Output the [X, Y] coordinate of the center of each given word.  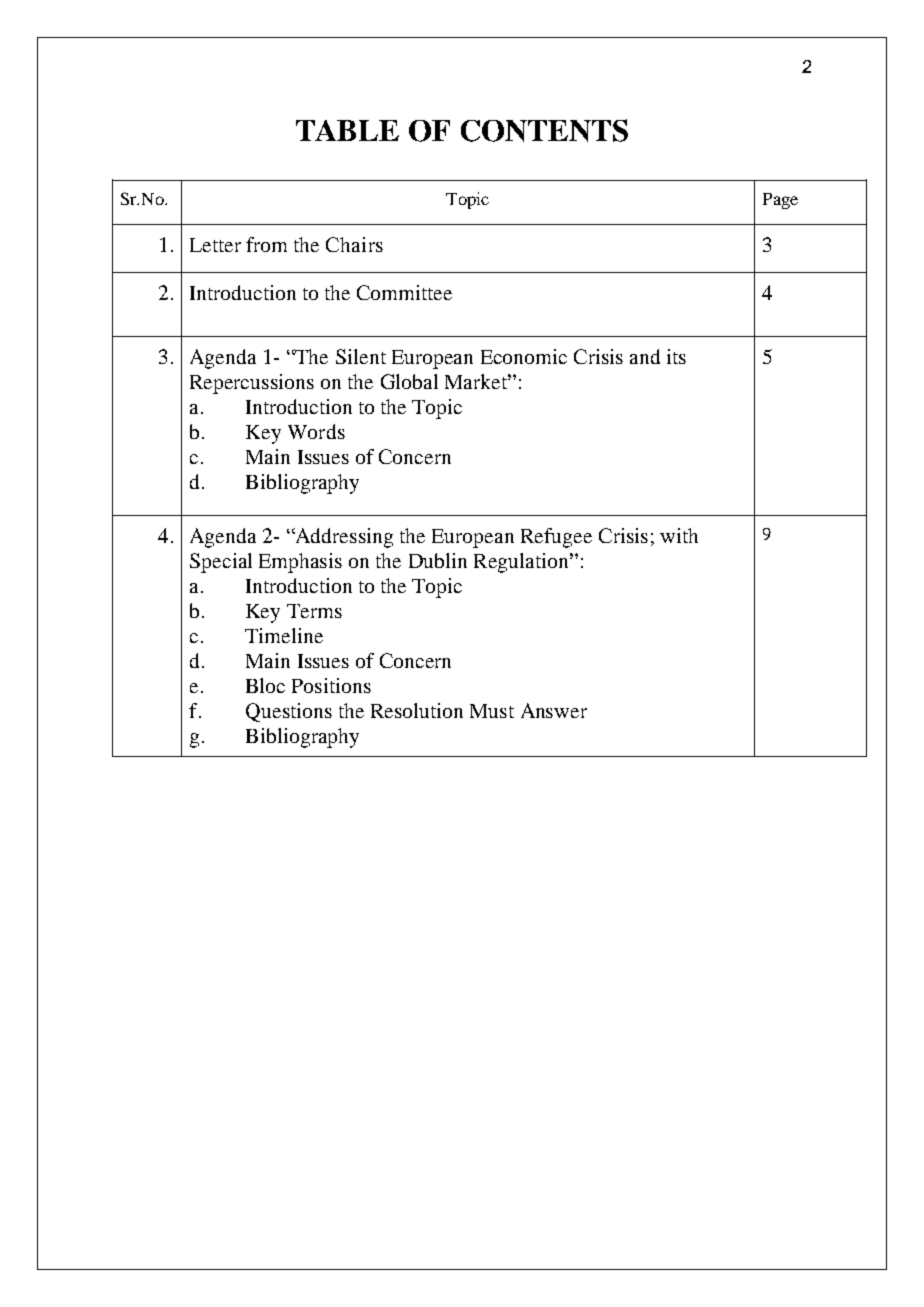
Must [492, 711]
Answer [554, 710]
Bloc [265, 685]
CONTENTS [544, 130]
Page [780, 201]
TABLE [347, 130]
